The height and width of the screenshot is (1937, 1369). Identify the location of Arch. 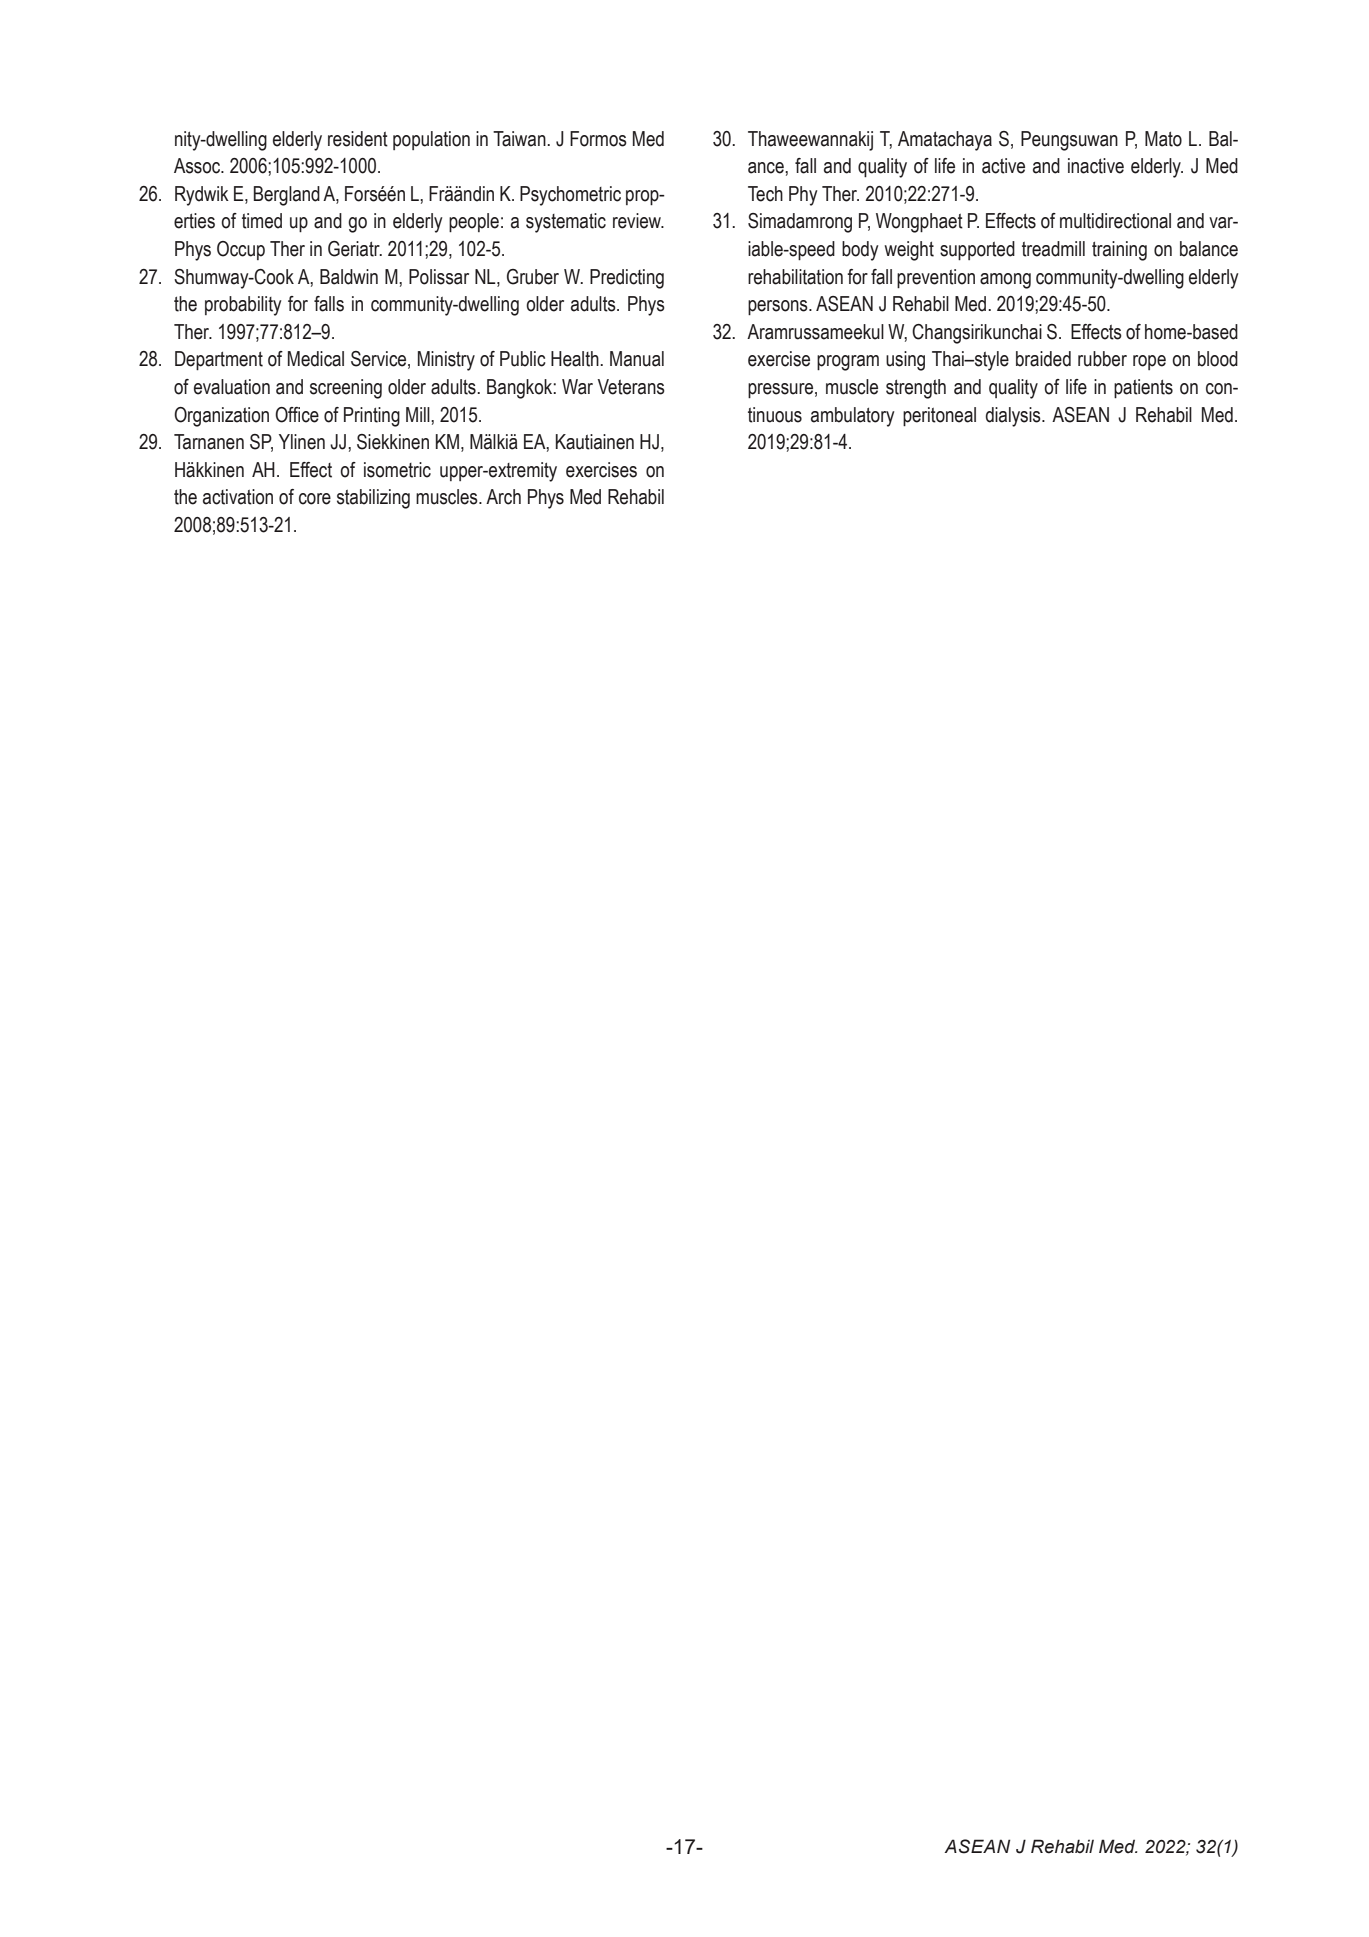
(503, 497).
